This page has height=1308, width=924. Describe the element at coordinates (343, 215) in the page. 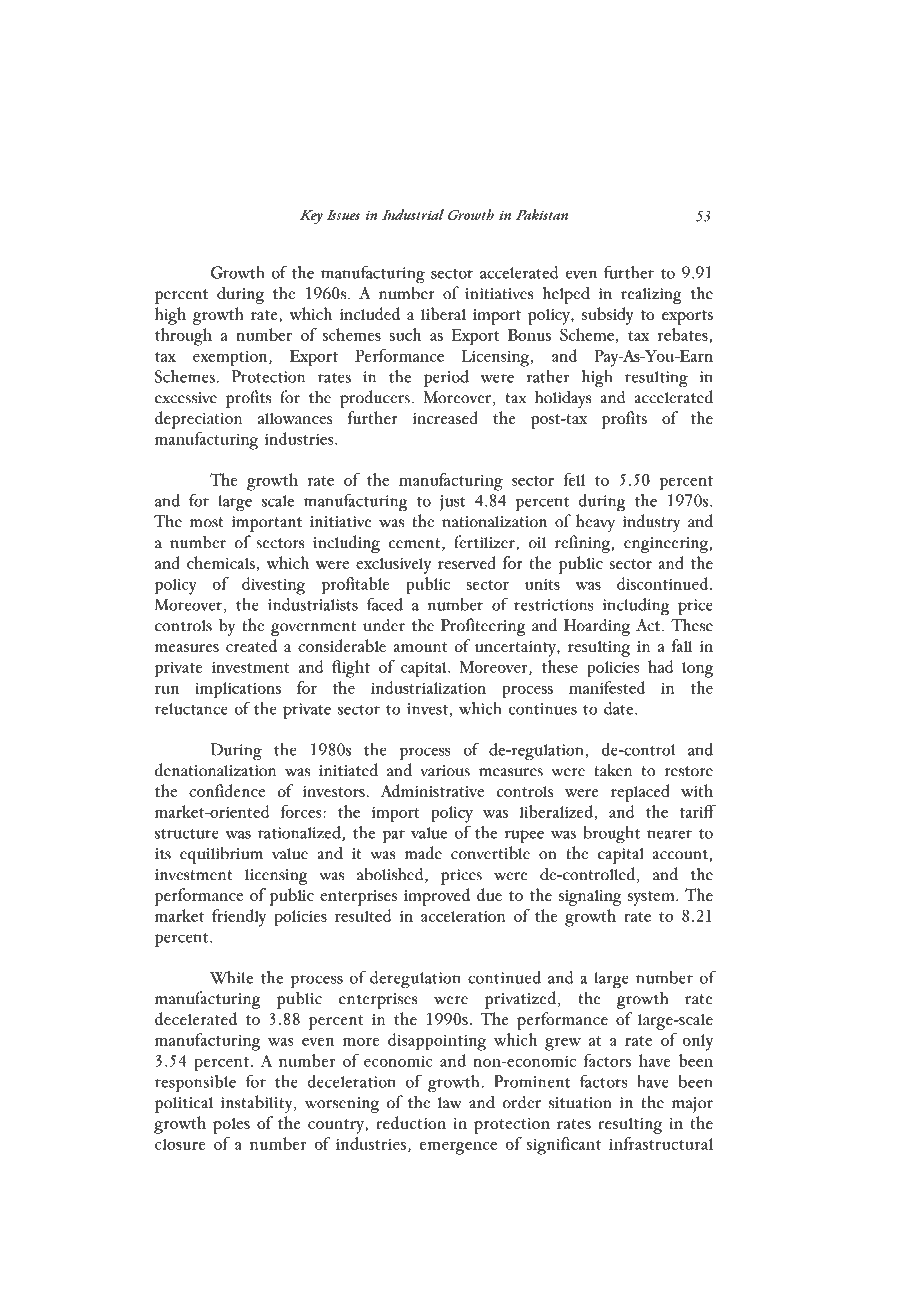

I see `Issues` at that location.
